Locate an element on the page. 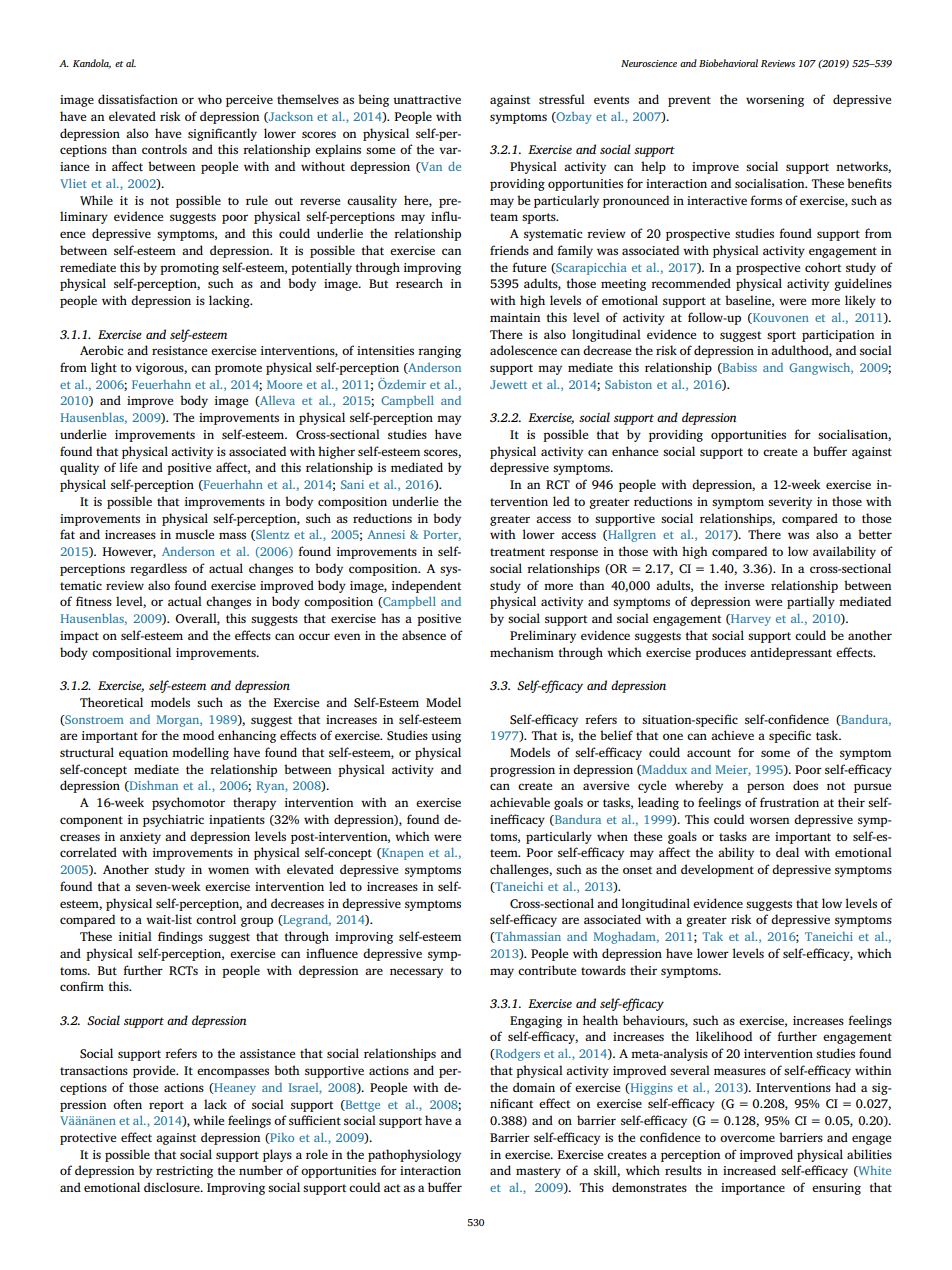 The image size is (952, 1270). unattractive is located at coordinates (427, 99).
